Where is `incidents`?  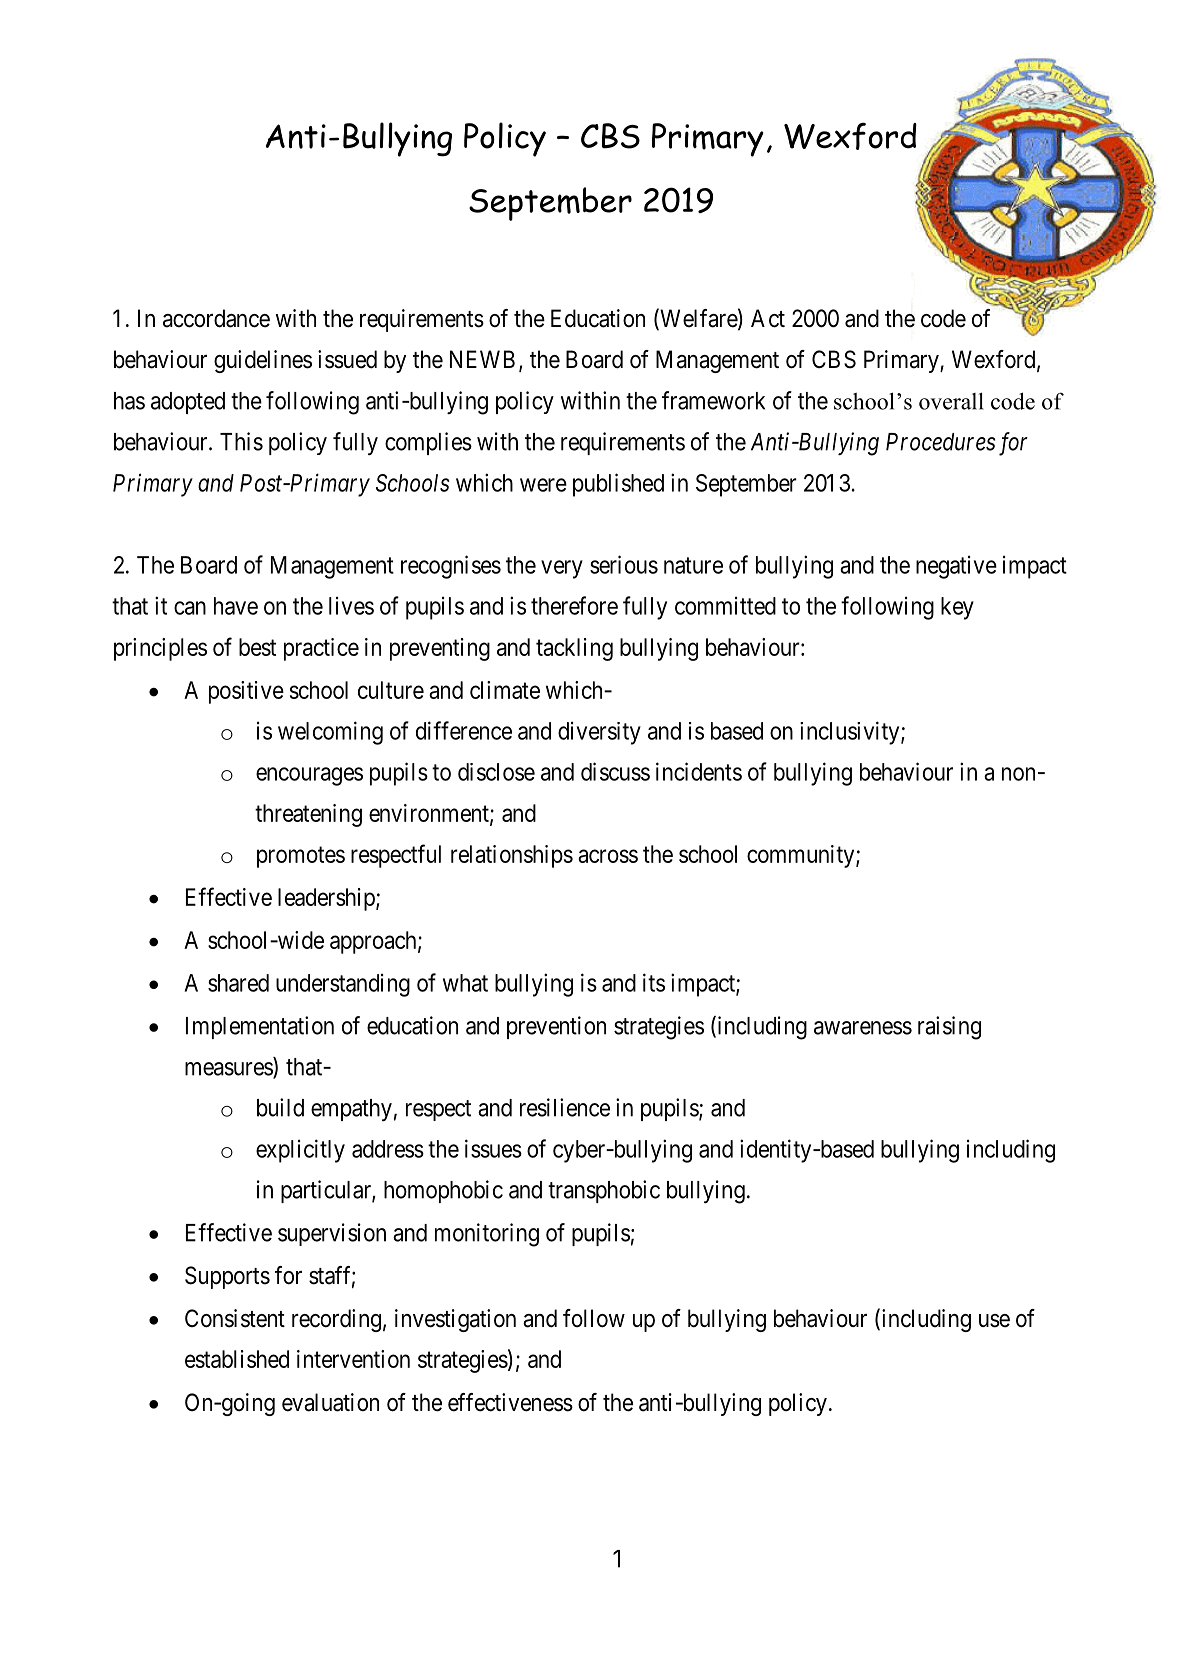 incidents is located at coordinates (699, 771).
